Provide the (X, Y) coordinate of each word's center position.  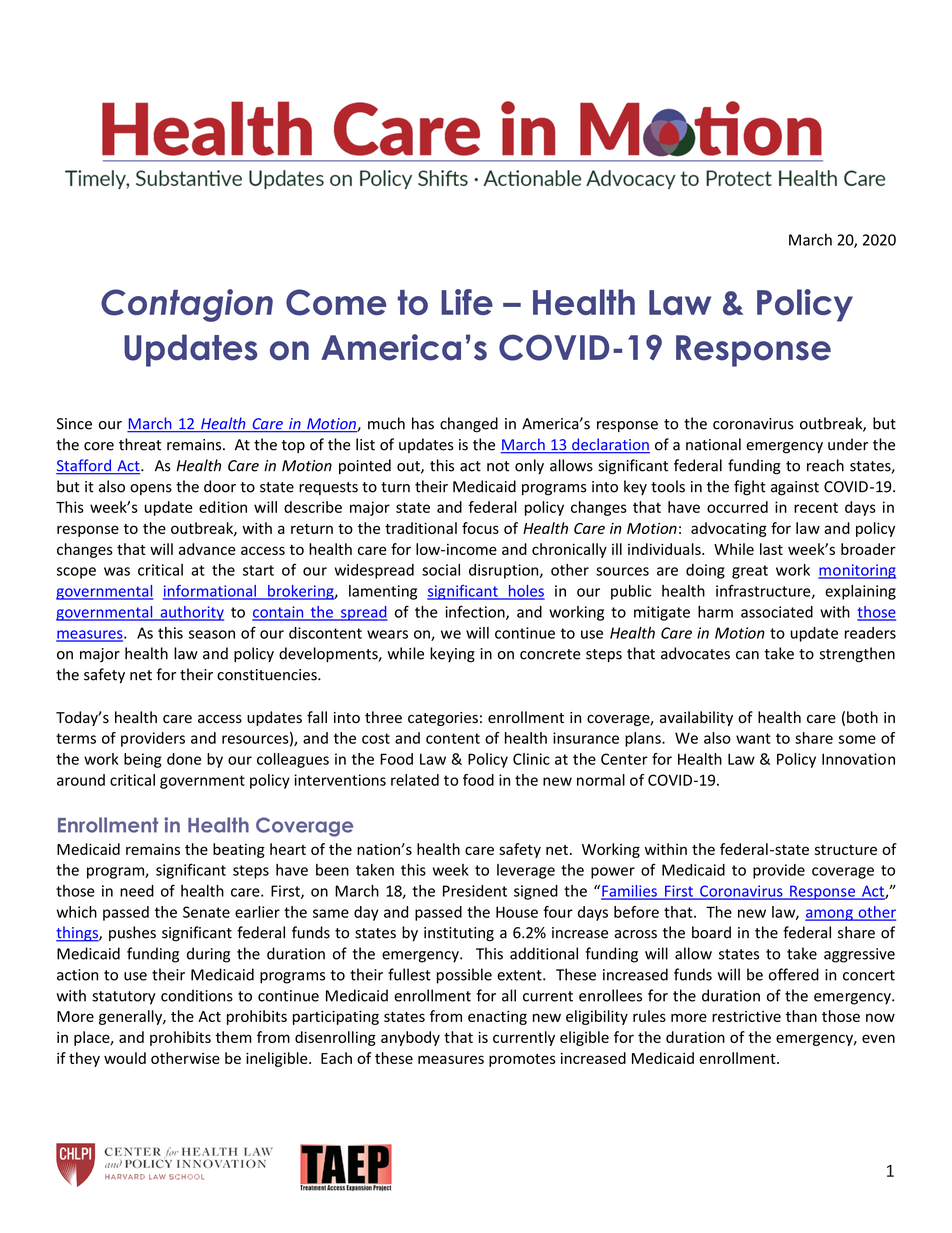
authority (191, 613)
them (233, 1037)
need (137, 891)
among (830, 915)
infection (476, 612)
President (475, 891)
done (184, 759)
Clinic (531, 759)
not (498, 466)
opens (151, 489)
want (753, 738)
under (848, 444)
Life (467, 302)
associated (777, 612)
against (795, 488)
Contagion (187, 305)
